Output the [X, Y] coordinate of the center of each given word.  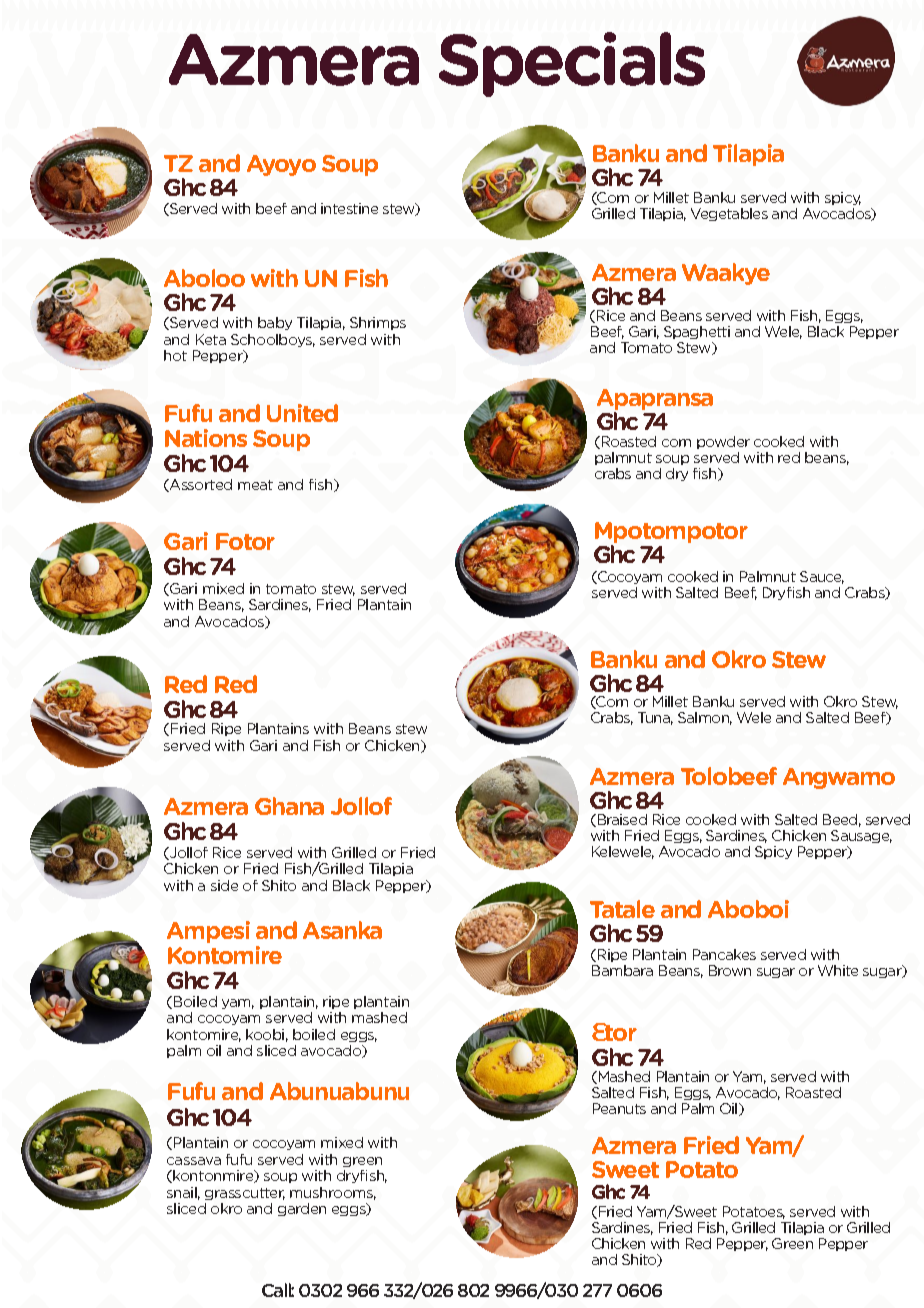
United [302, 413]
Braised [621, 820]
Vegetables [729, 214]
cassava [194, 1161]
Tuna [655, 718]
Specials [572, 64]
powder [723, 444]
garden [302, 1209]
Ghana [289, 806]
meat [255, 485]
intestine [349, 208]
